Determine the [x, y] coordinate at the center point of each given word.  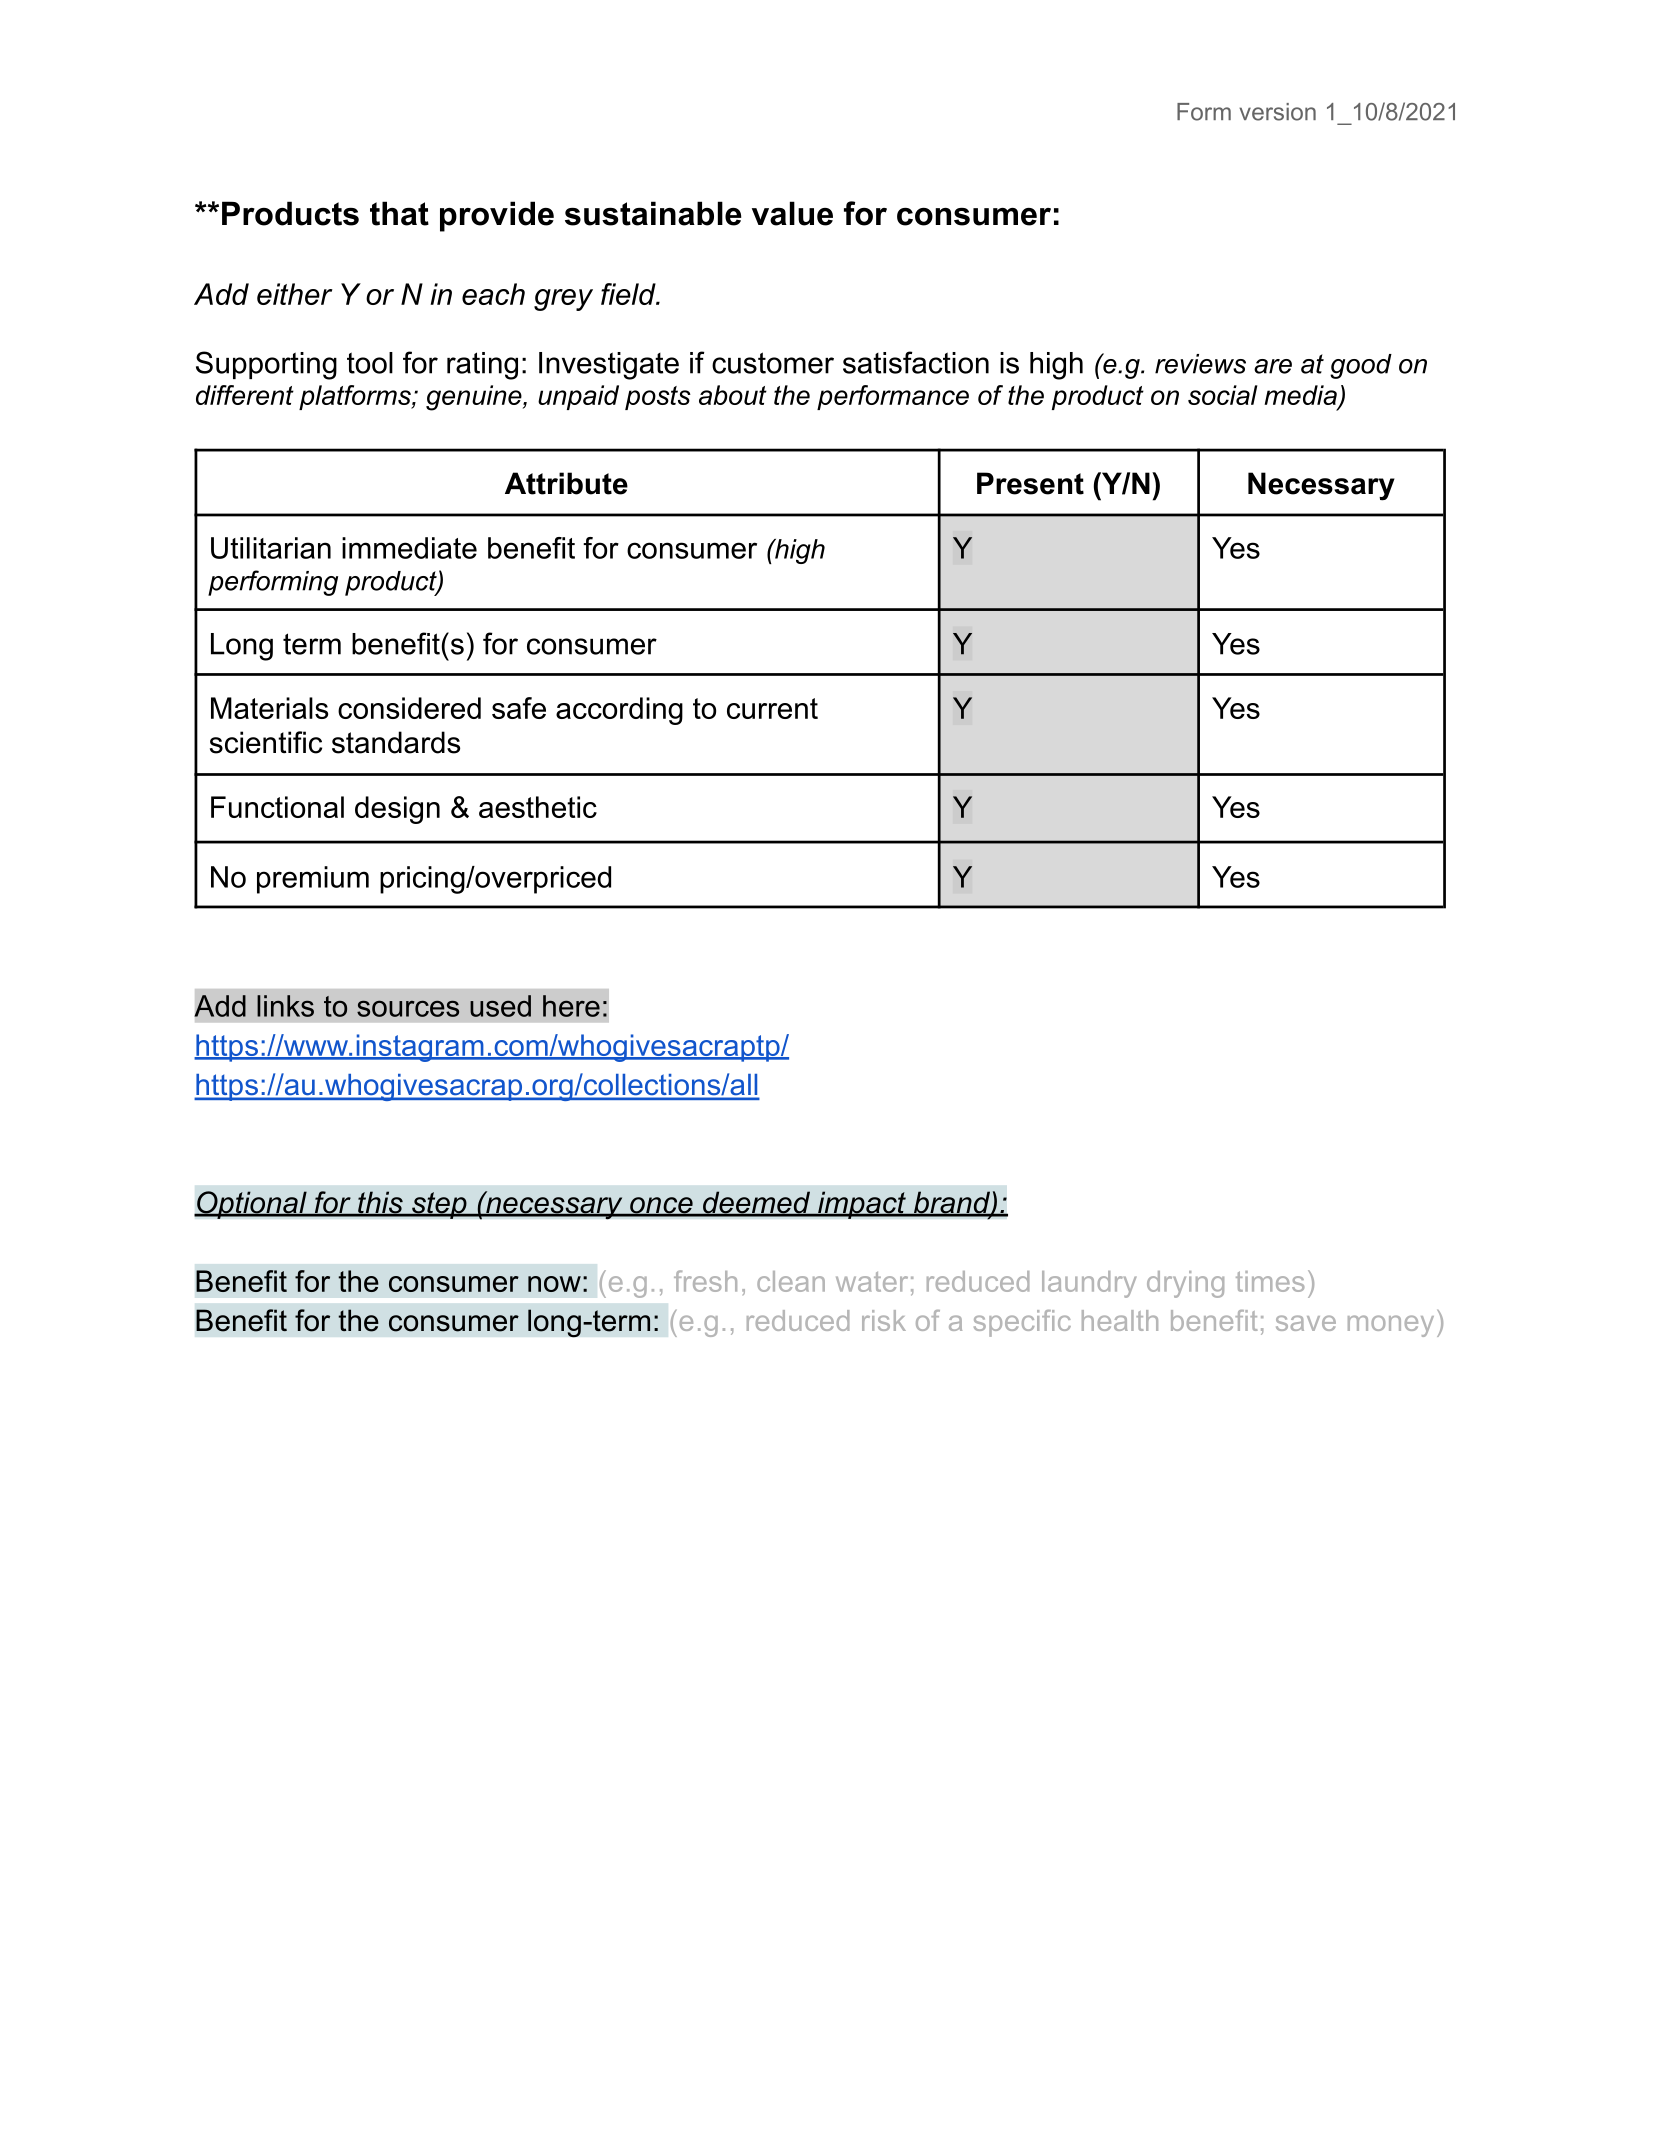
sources [408, 1008]
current [772, 708]
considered [409, 708]
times [1270, 1281]
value [792, 213]
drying [1185, 1284]
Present [1030, 483]
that [399, 213]
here [571, 1006]
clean [791, 1281]
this [380, 1203]
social [1223, 395]
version [1277, 112]
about [733, 395]
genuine [475, 398]
